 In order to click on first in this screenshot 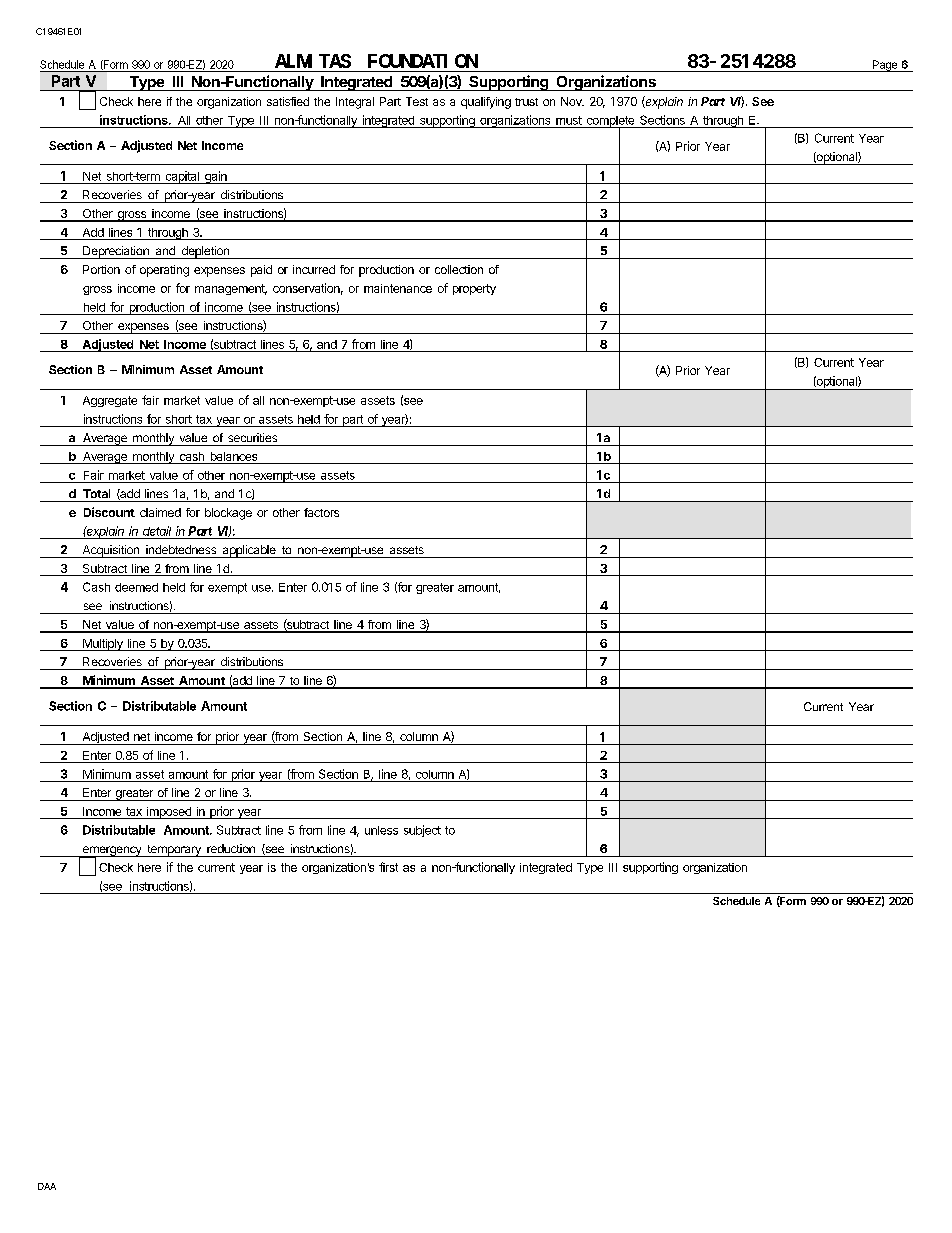, I will do `click(388, 867)`.
